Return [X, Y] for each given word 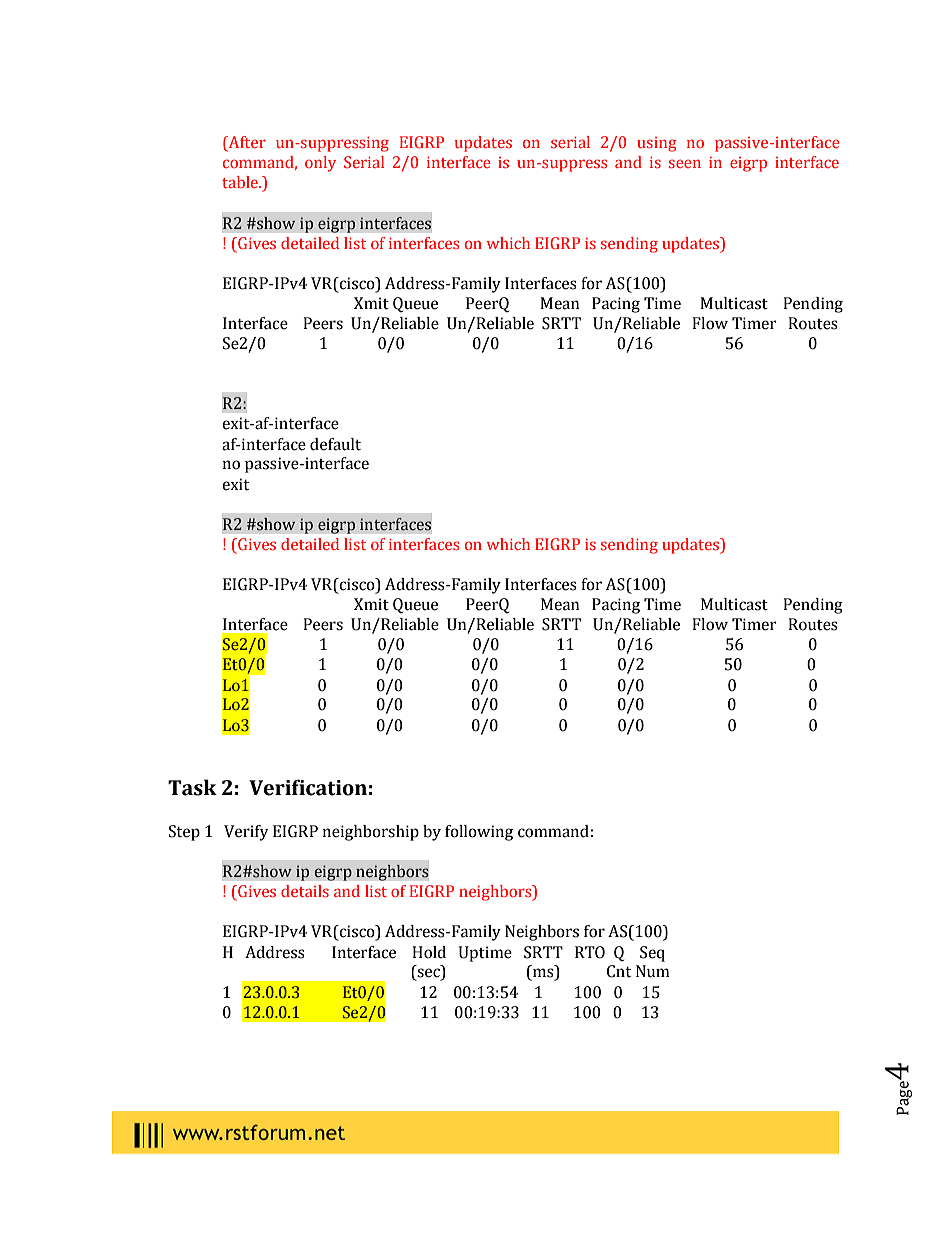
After [246, 143]
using [657, 144]
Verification [308, 787]
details [305, 891]
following [479, 833]
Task [192, 787]
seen [685, 163]
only [320, 164]
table [241, 182]
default [335, 444]
